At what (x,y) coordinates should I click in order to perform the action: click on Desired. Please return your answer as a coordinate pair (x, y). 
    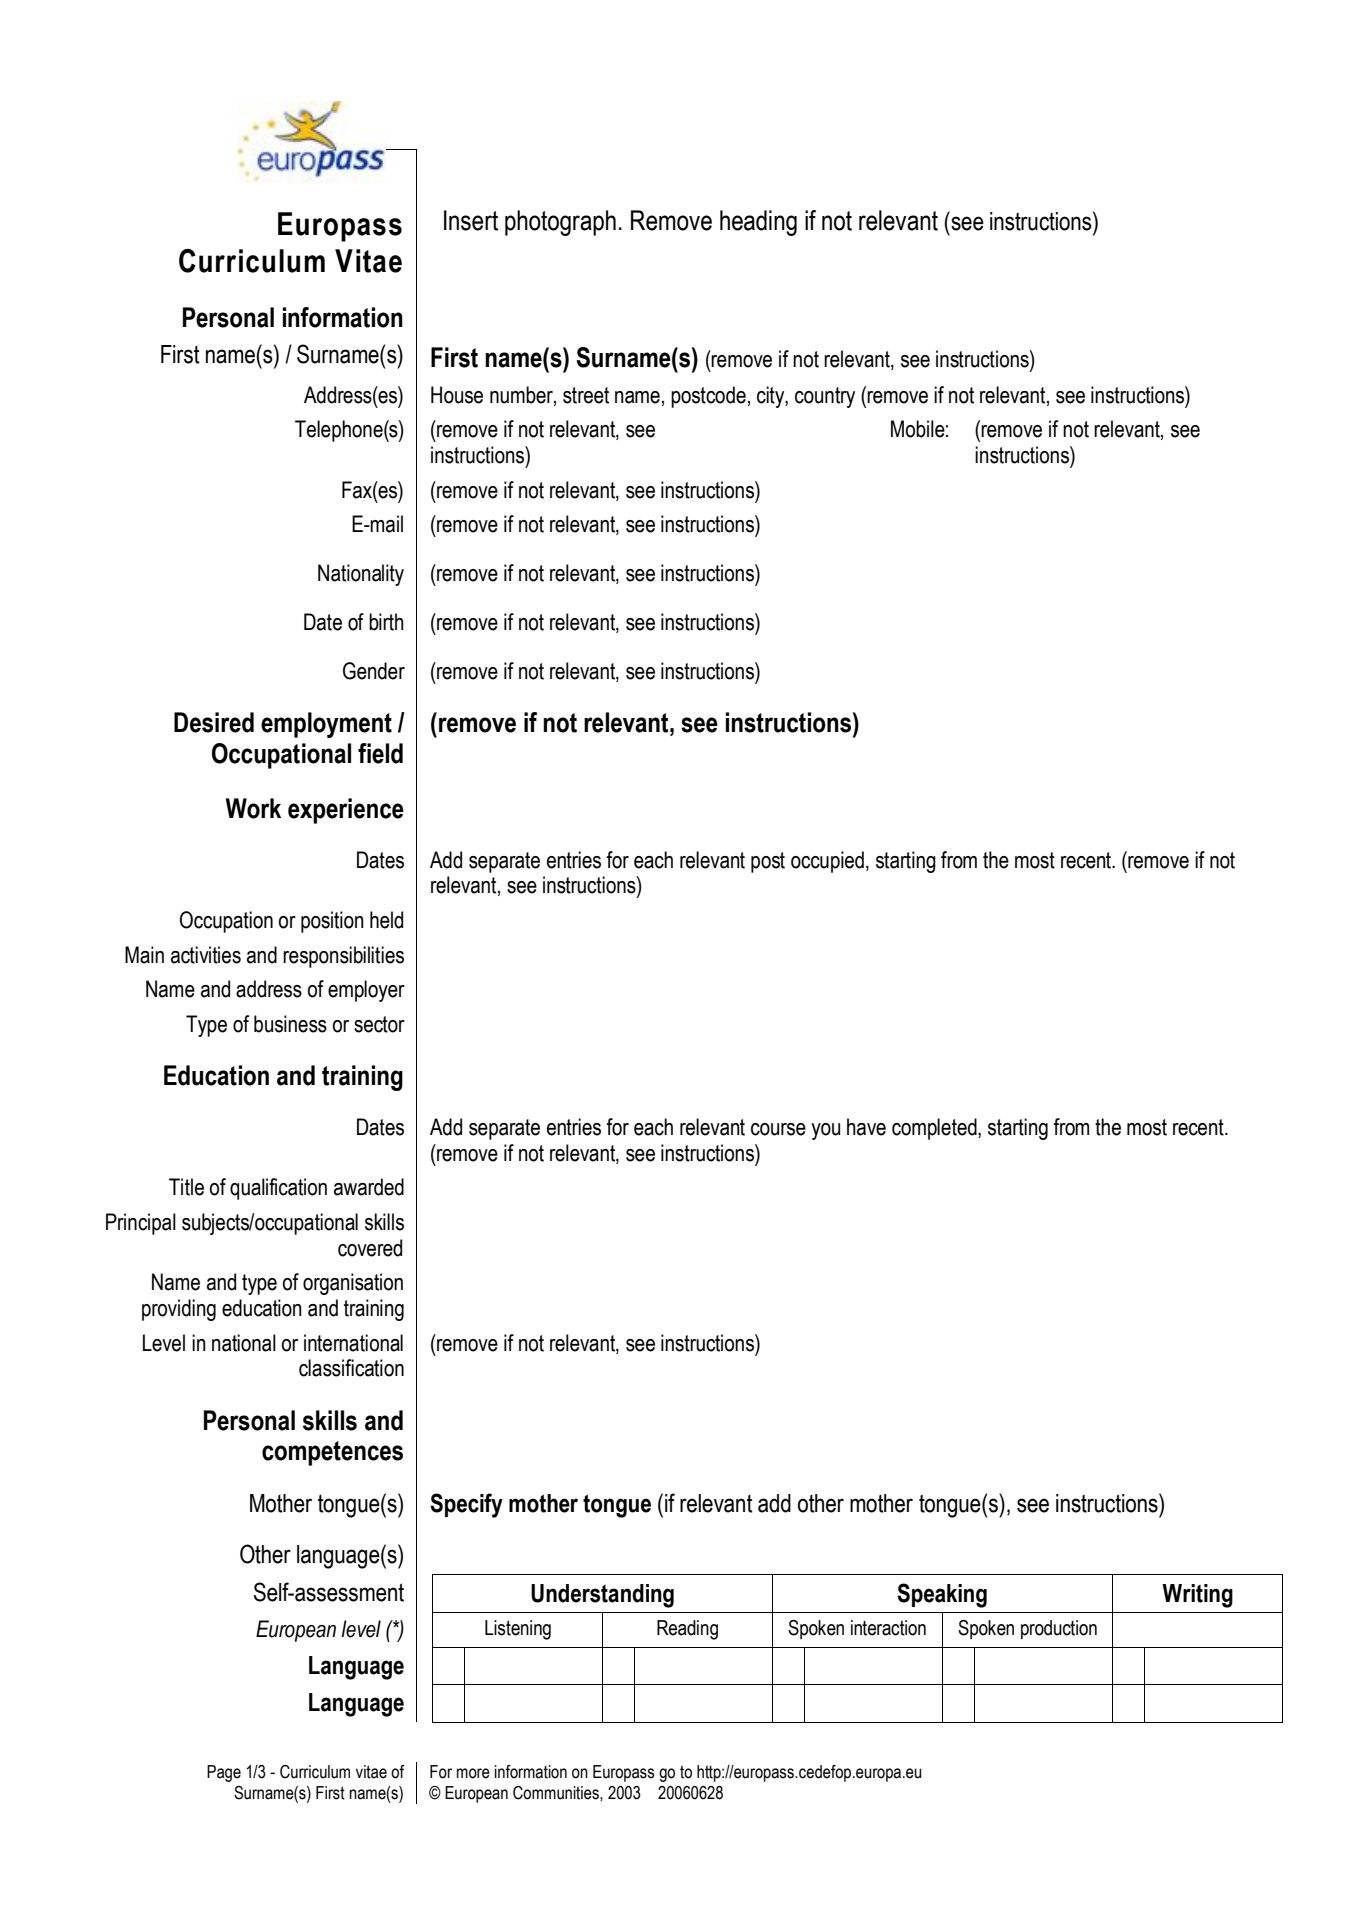
    Looking at the image, I should click on (214, 722).
